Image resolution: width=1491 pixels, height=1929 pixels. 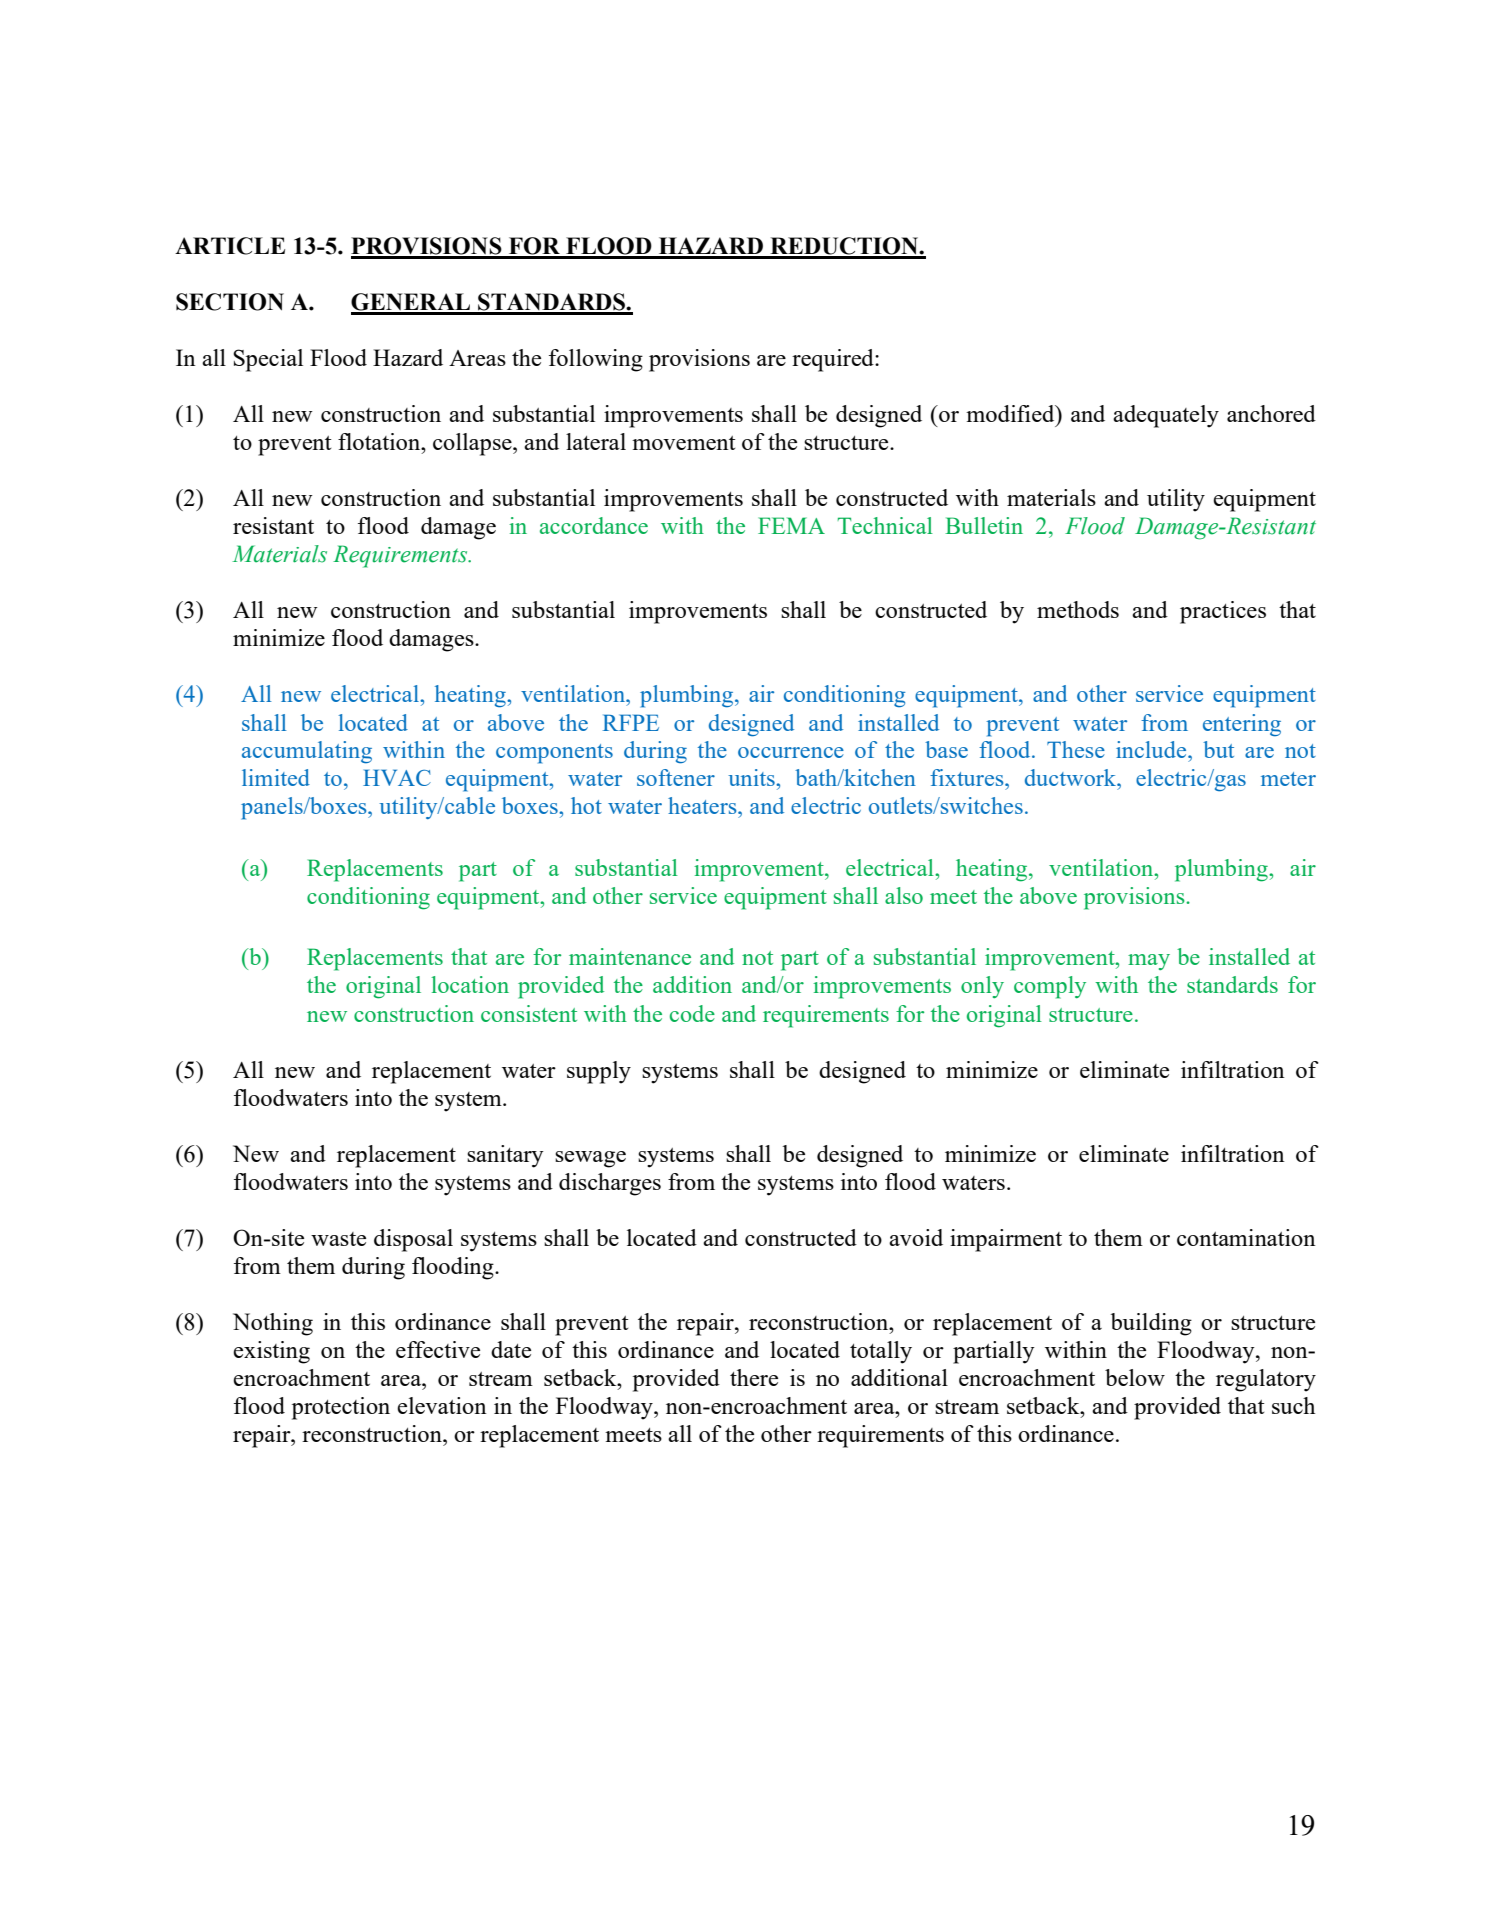 I want to click on occurrence, so click(x=791, y=752).
